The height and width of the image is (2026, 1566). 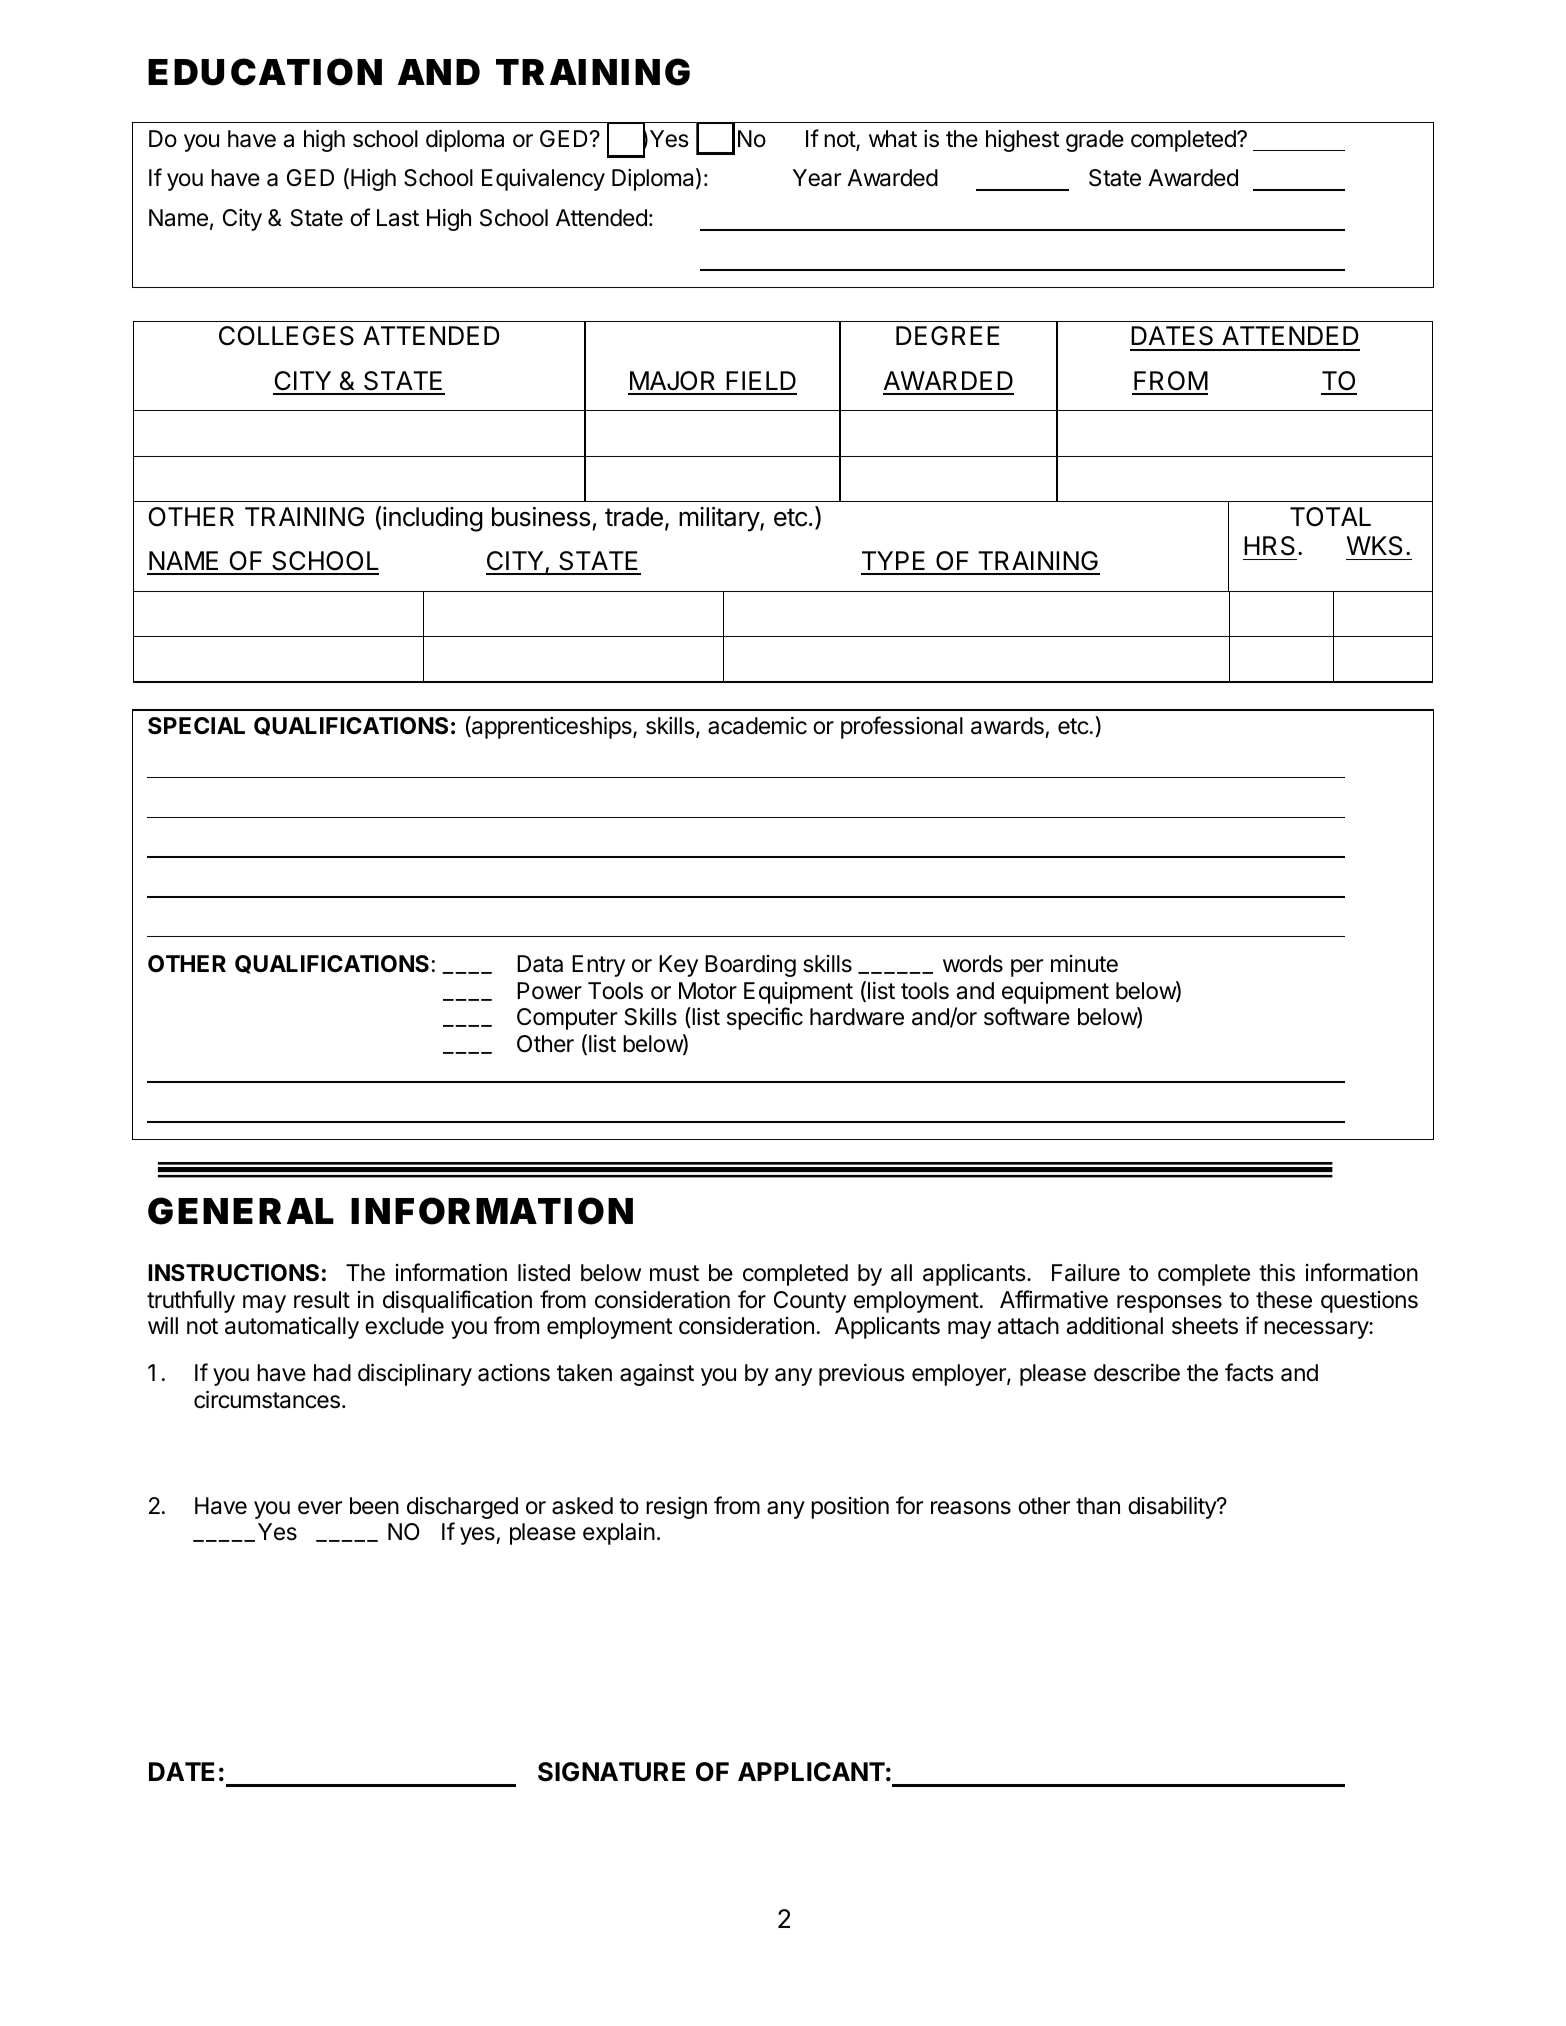 What do you see at coordinates (611, 1772) in the image?
I see `SIGNATURE` at bounding box center [611, 1772].
